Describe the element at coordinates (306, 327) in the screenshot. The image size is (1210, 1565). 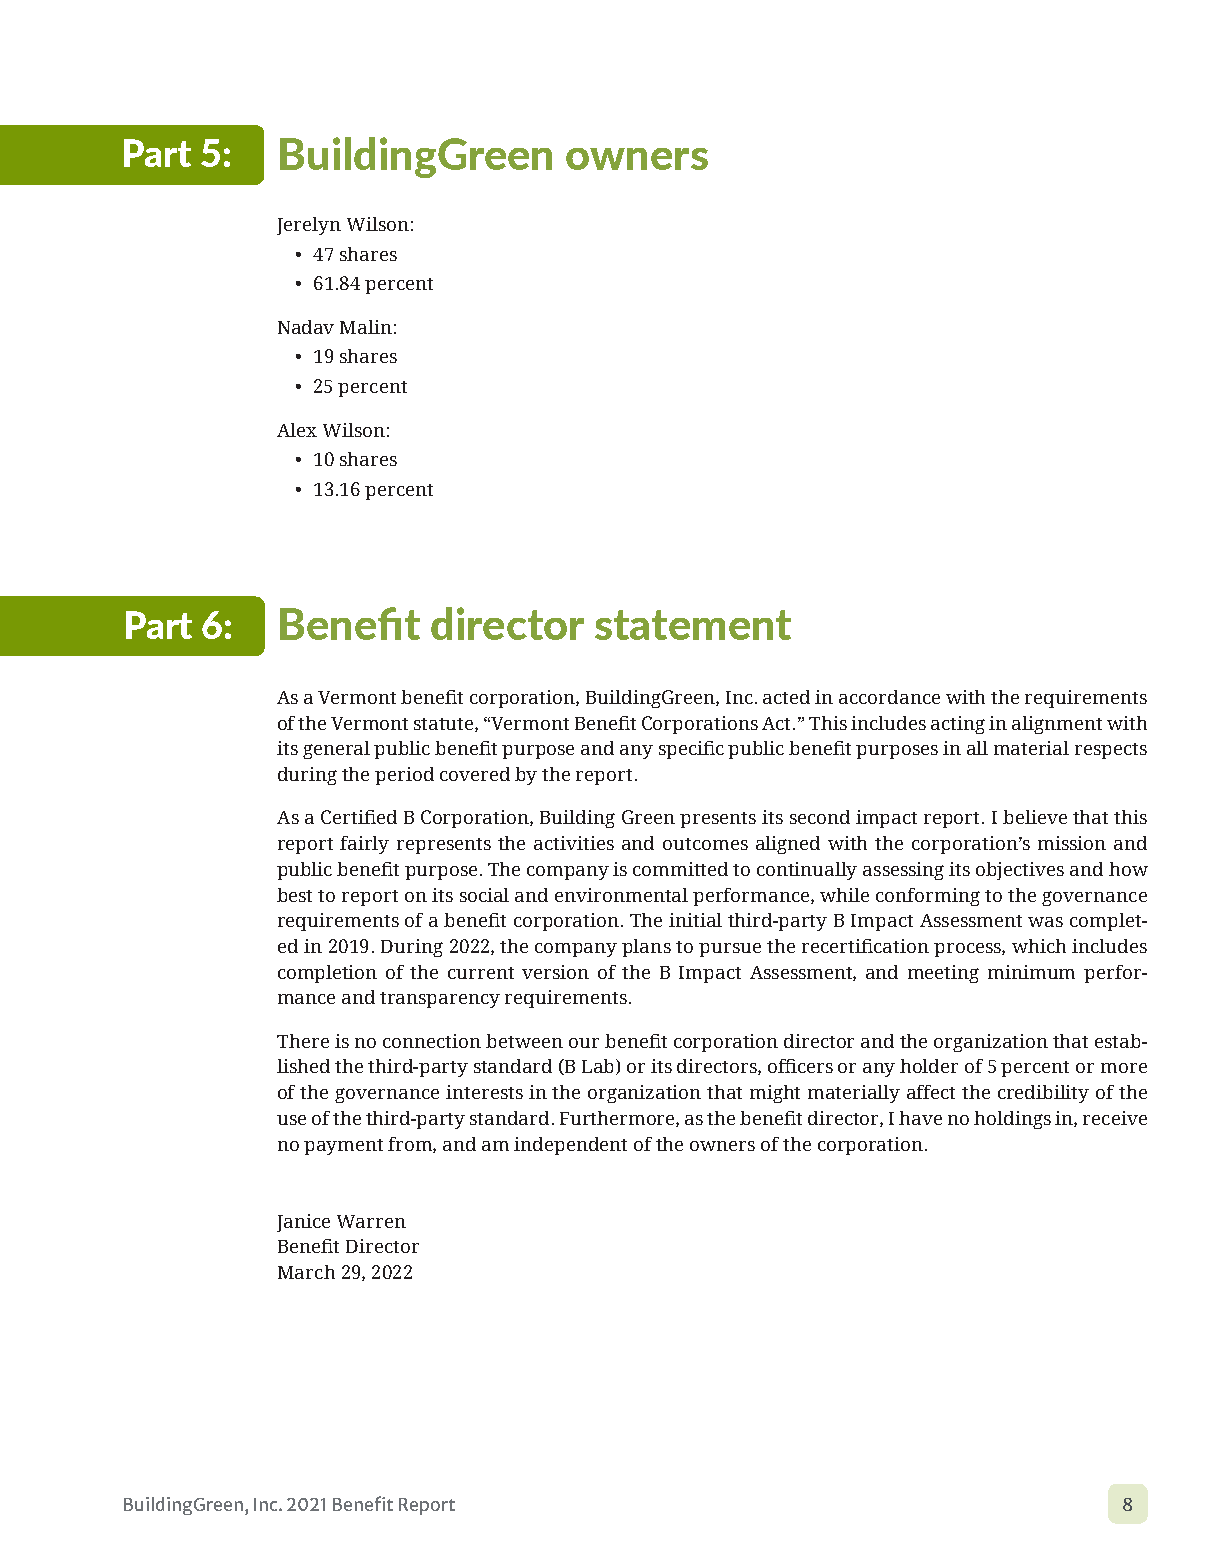
I see `Nadav` at that location.
